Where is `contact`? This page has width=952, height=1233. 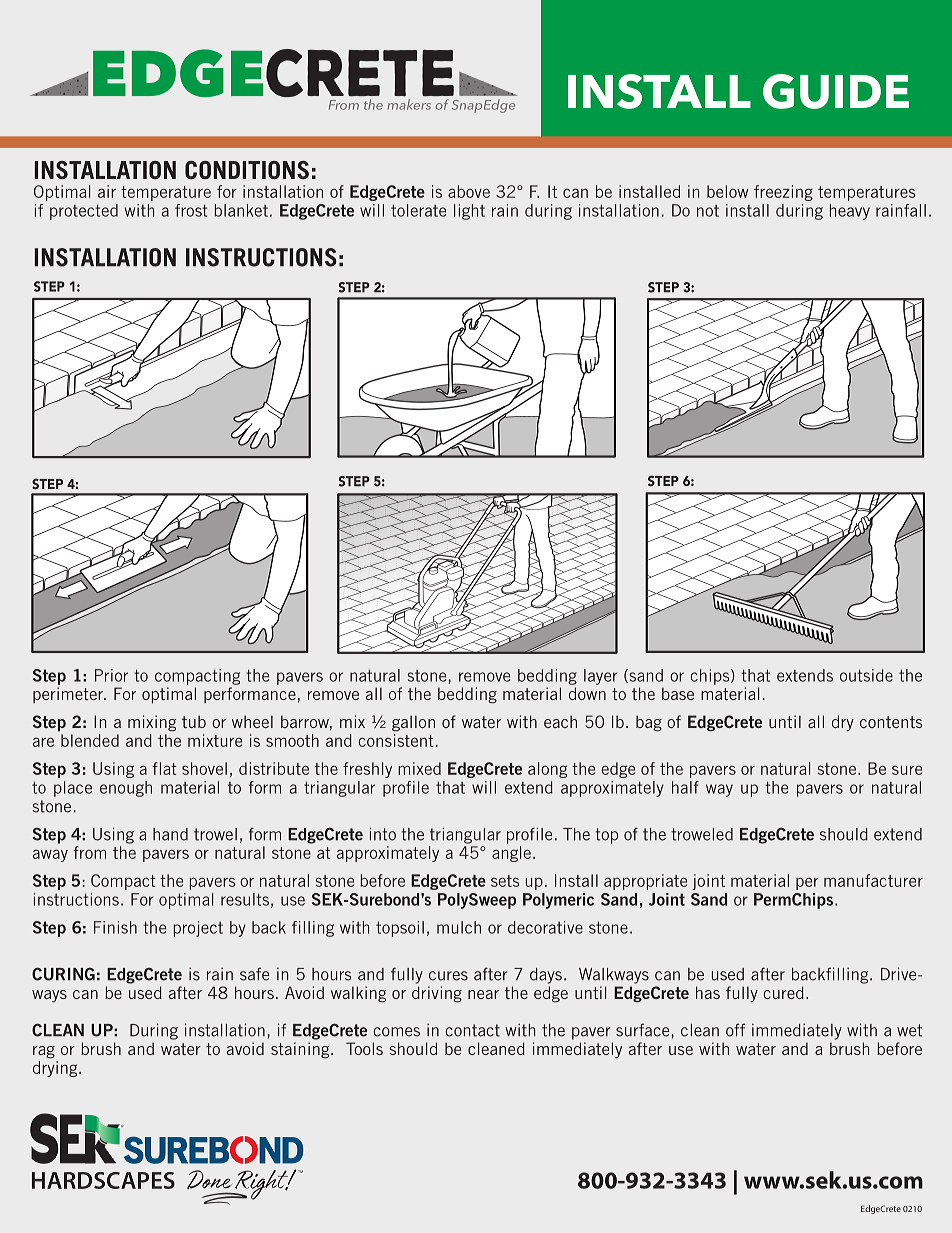
contact is located at coordinates (472, 1030).
